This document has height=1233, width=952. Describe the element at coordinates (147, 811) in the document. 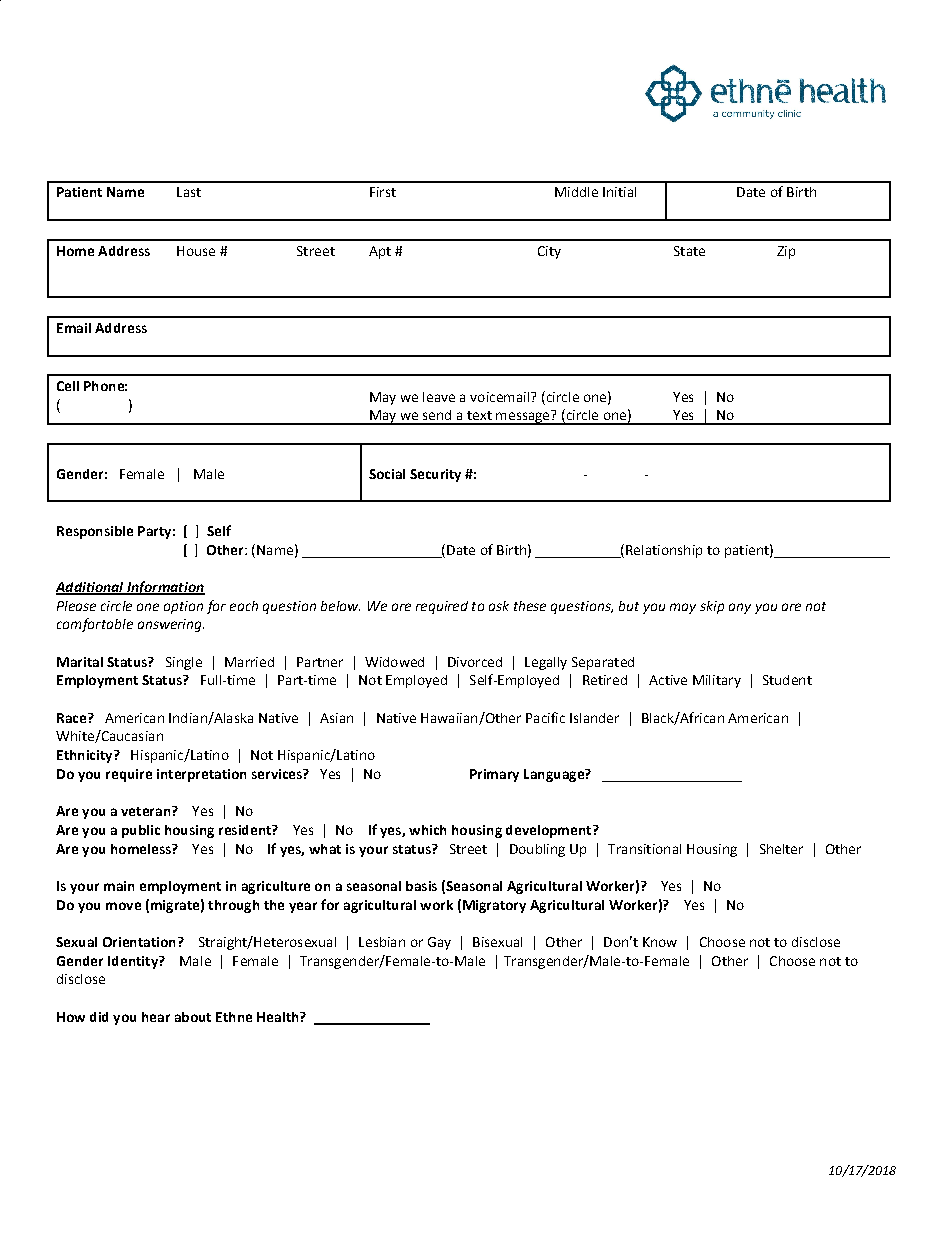

I see `veteran` at that location.
